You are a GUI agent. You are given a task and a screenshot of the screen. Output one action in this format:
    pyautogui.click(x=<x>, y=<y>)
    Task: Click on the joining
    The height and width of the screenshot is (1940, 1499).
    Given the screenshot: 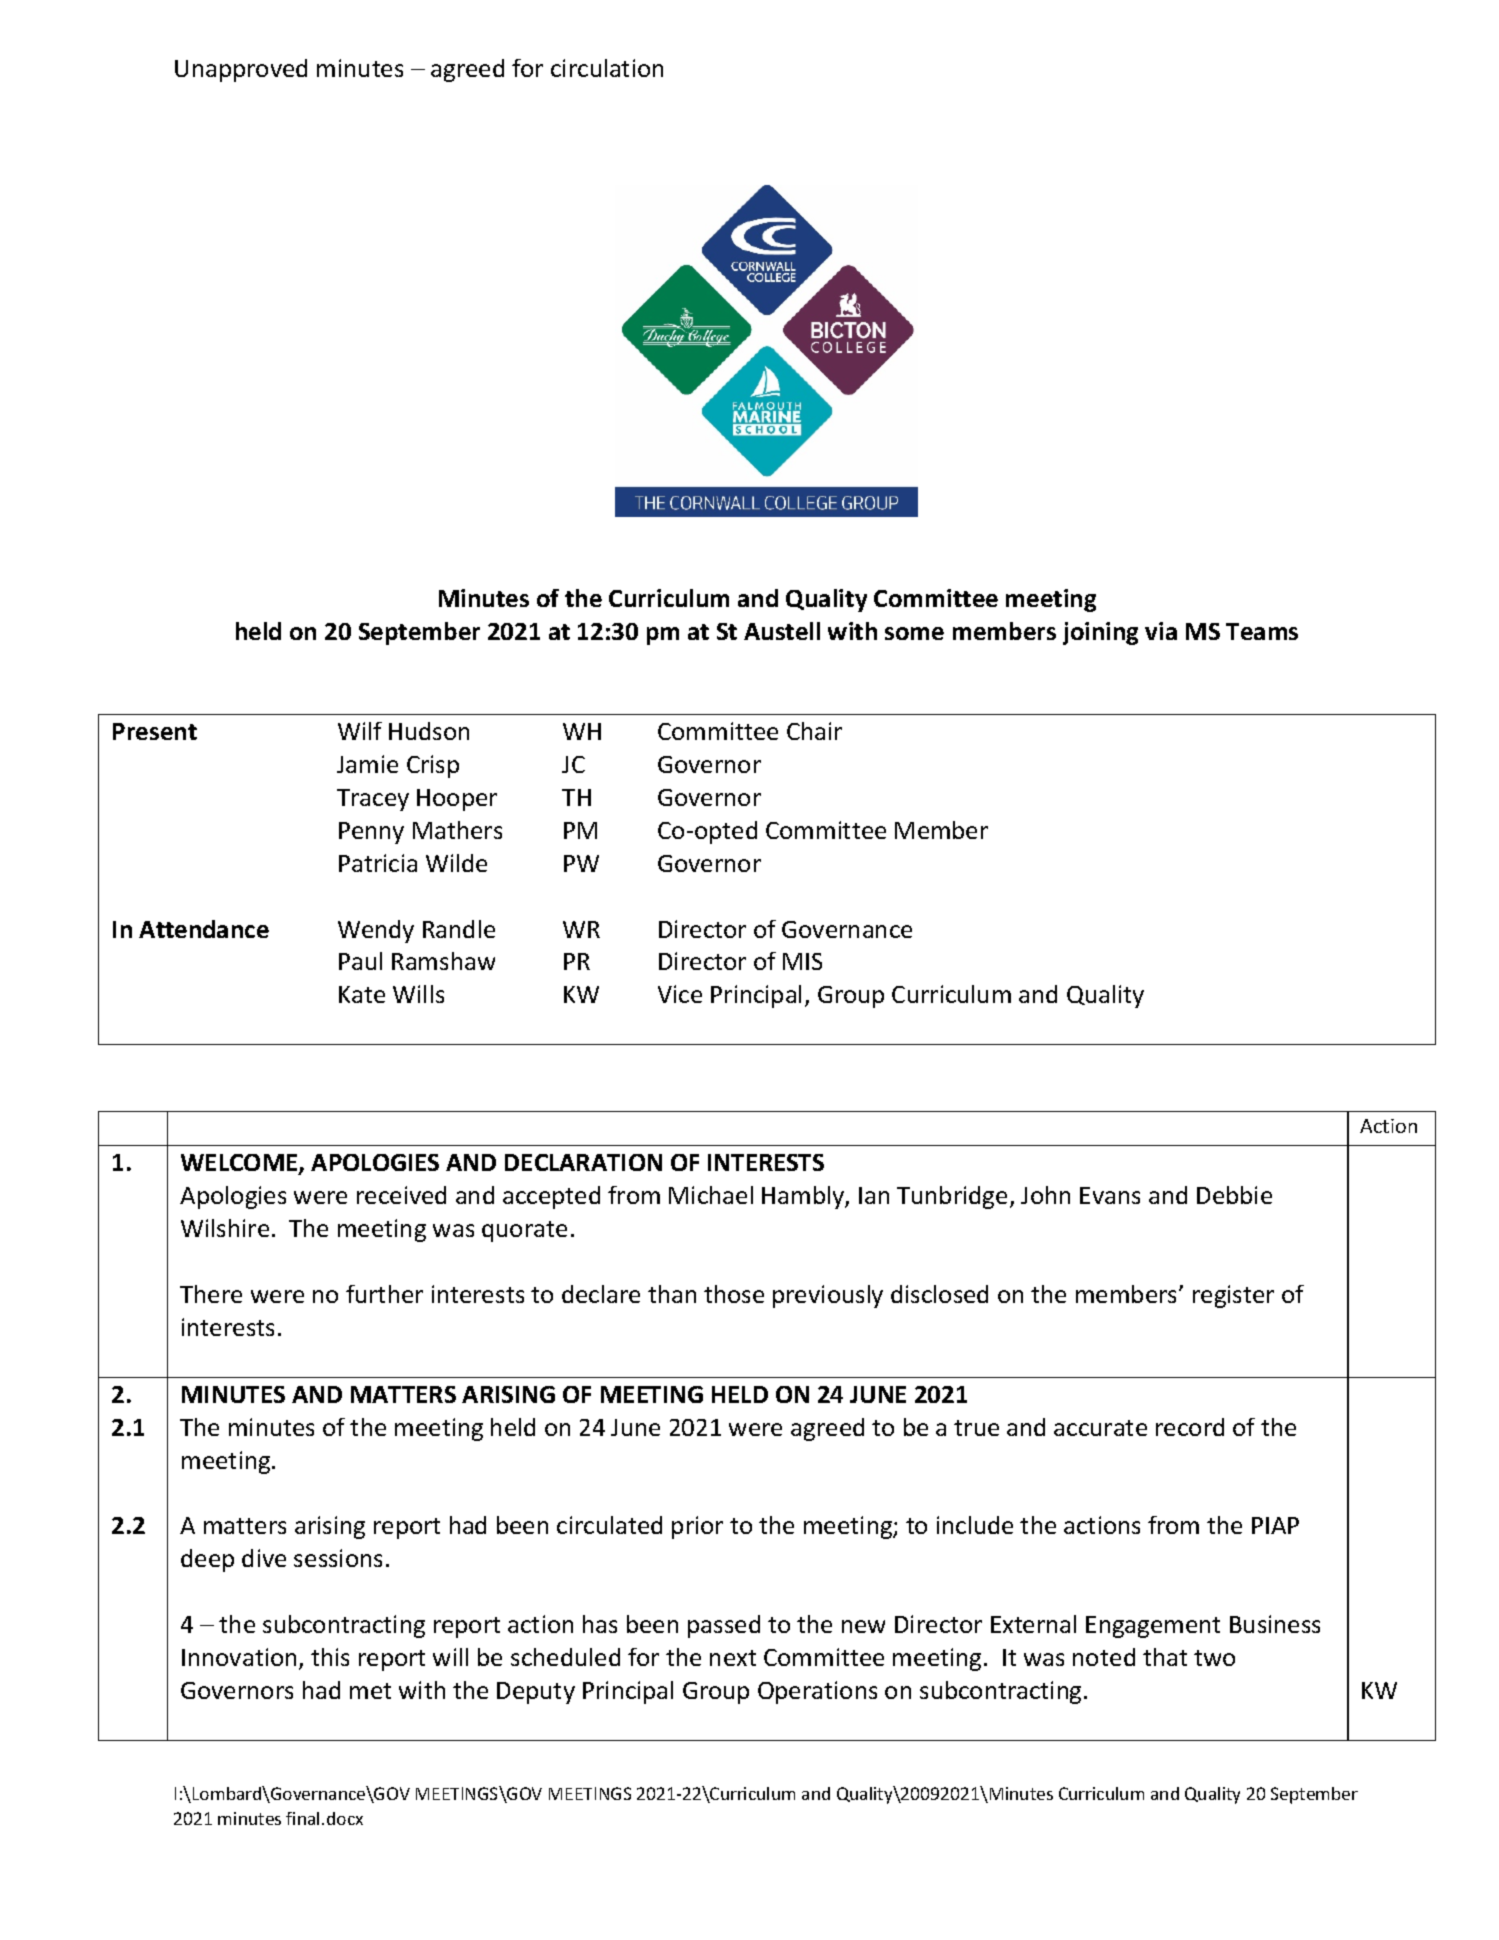 What is the action you would take?
    pyautogui.click(x=1100, y=633)
